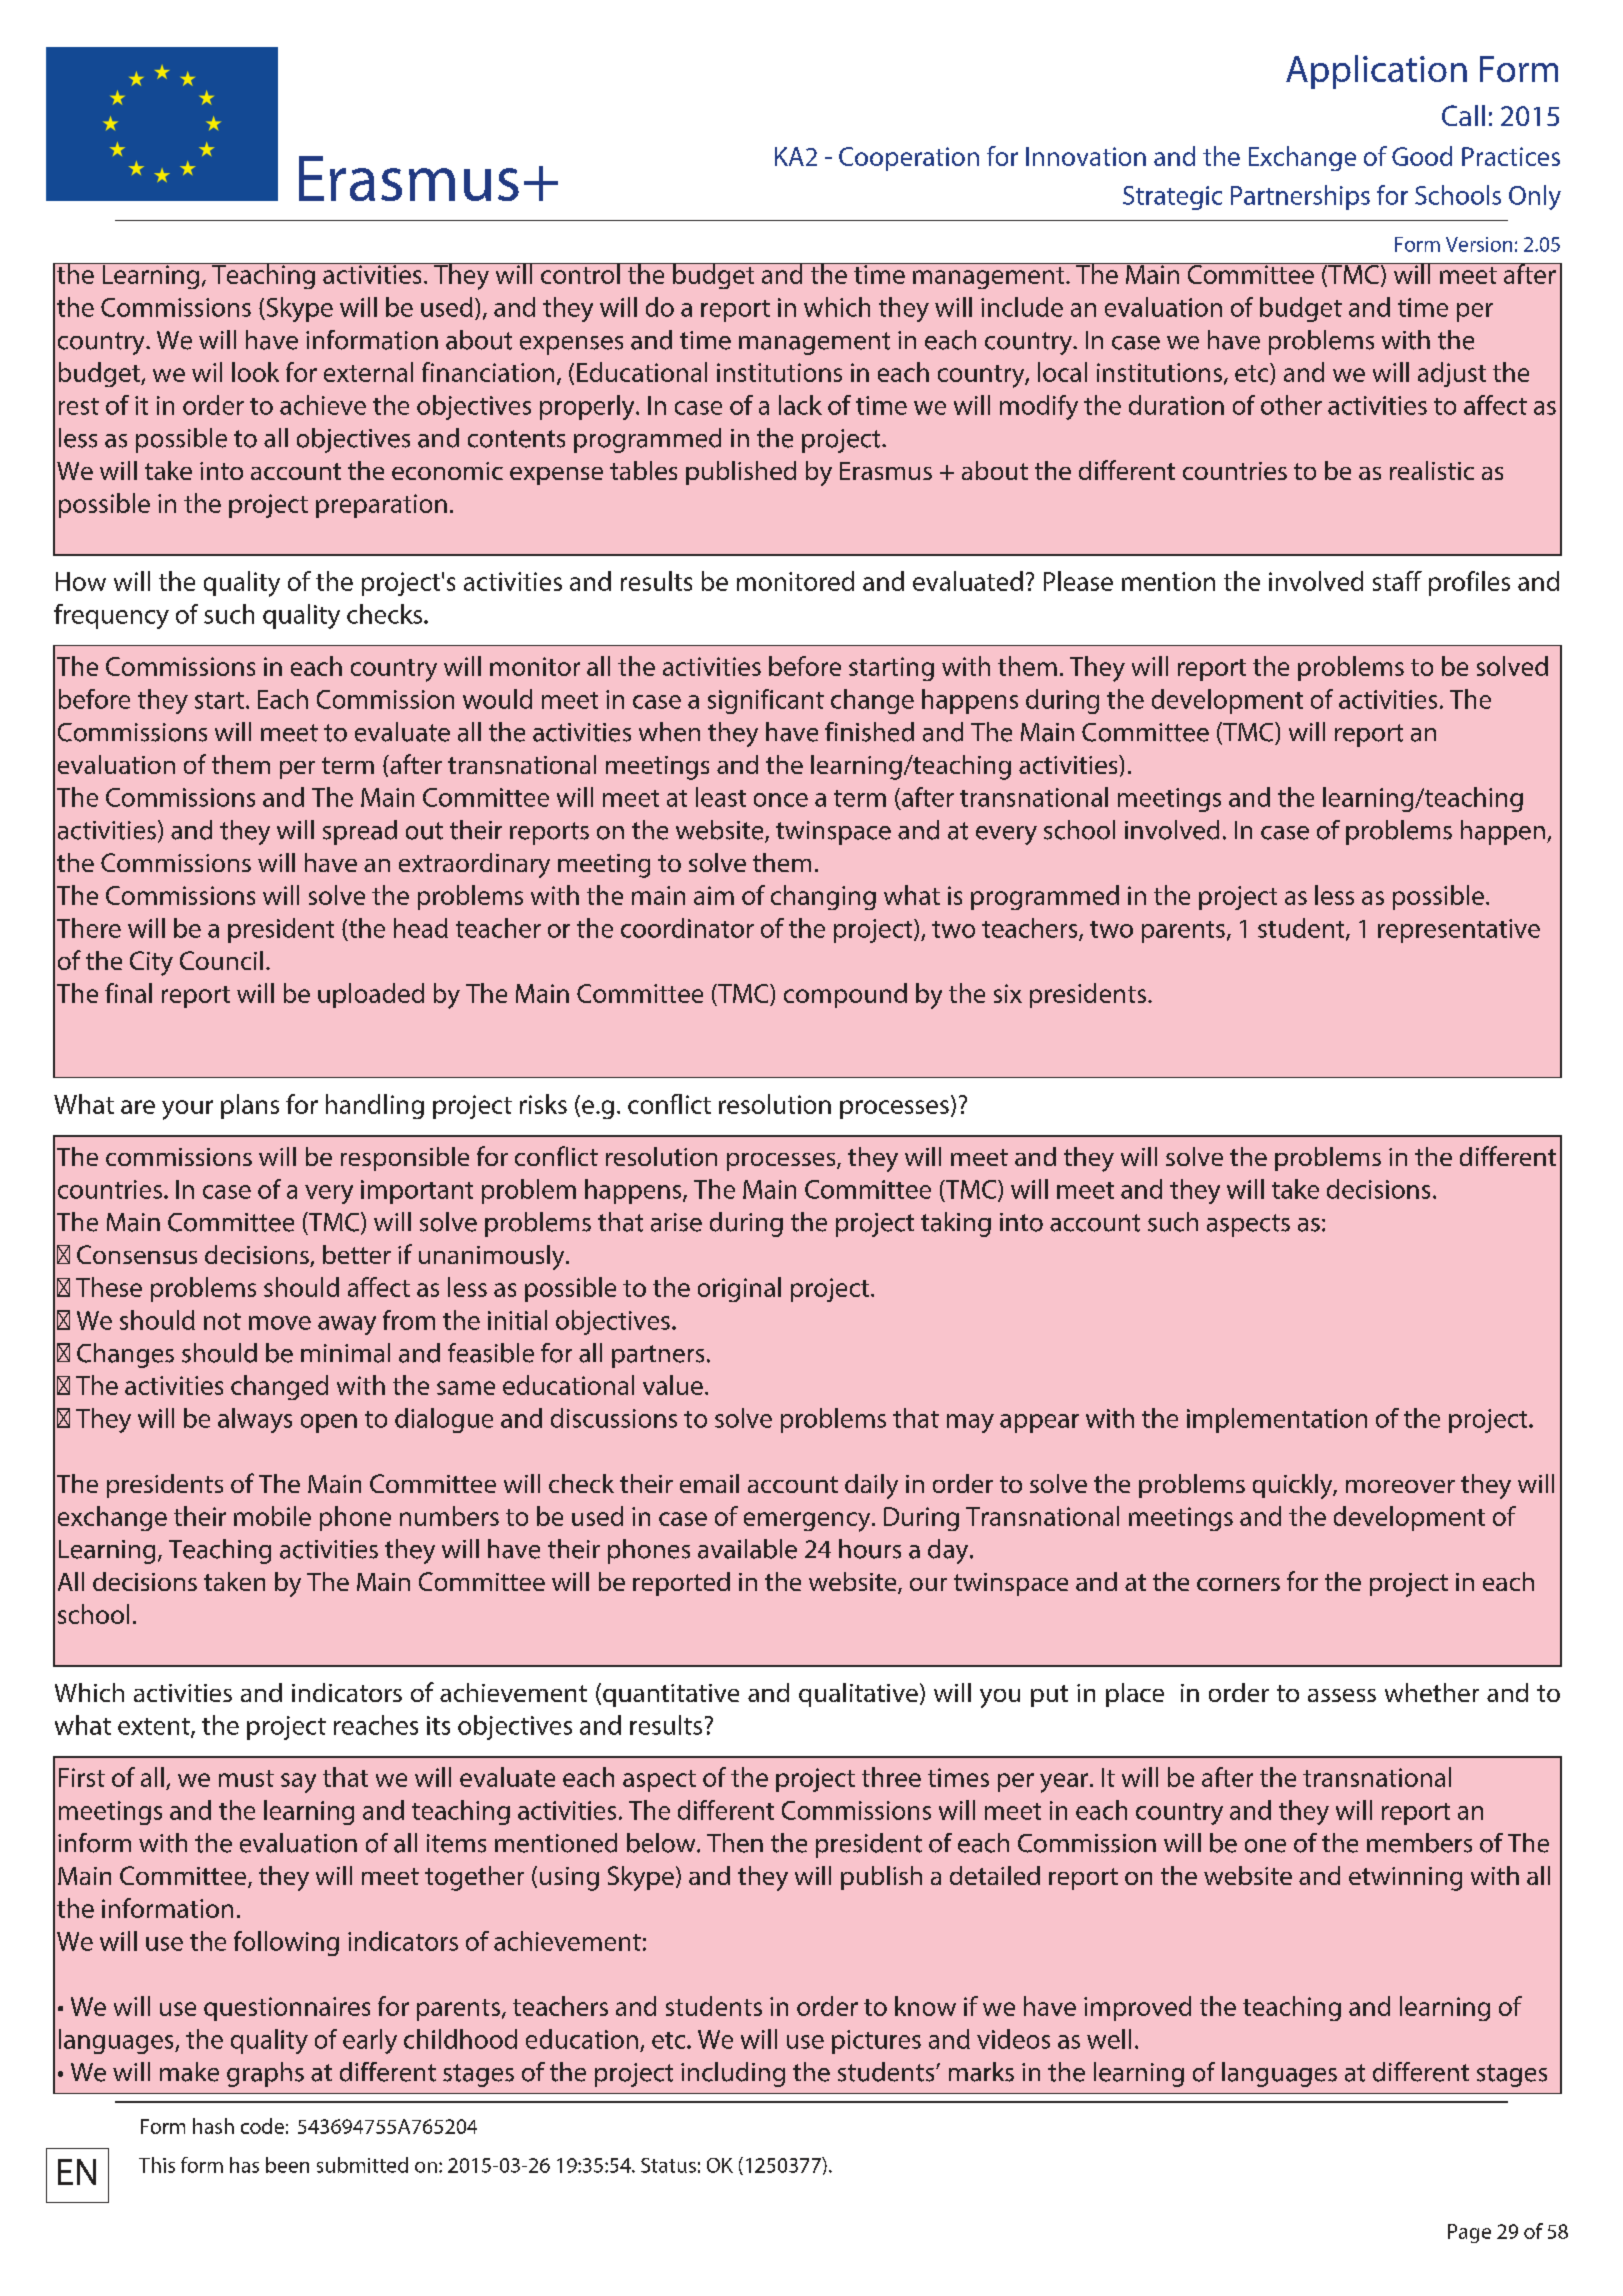 The width and height of the image is (1623, 2296). I want to click on representative, so click(1459, 931).
